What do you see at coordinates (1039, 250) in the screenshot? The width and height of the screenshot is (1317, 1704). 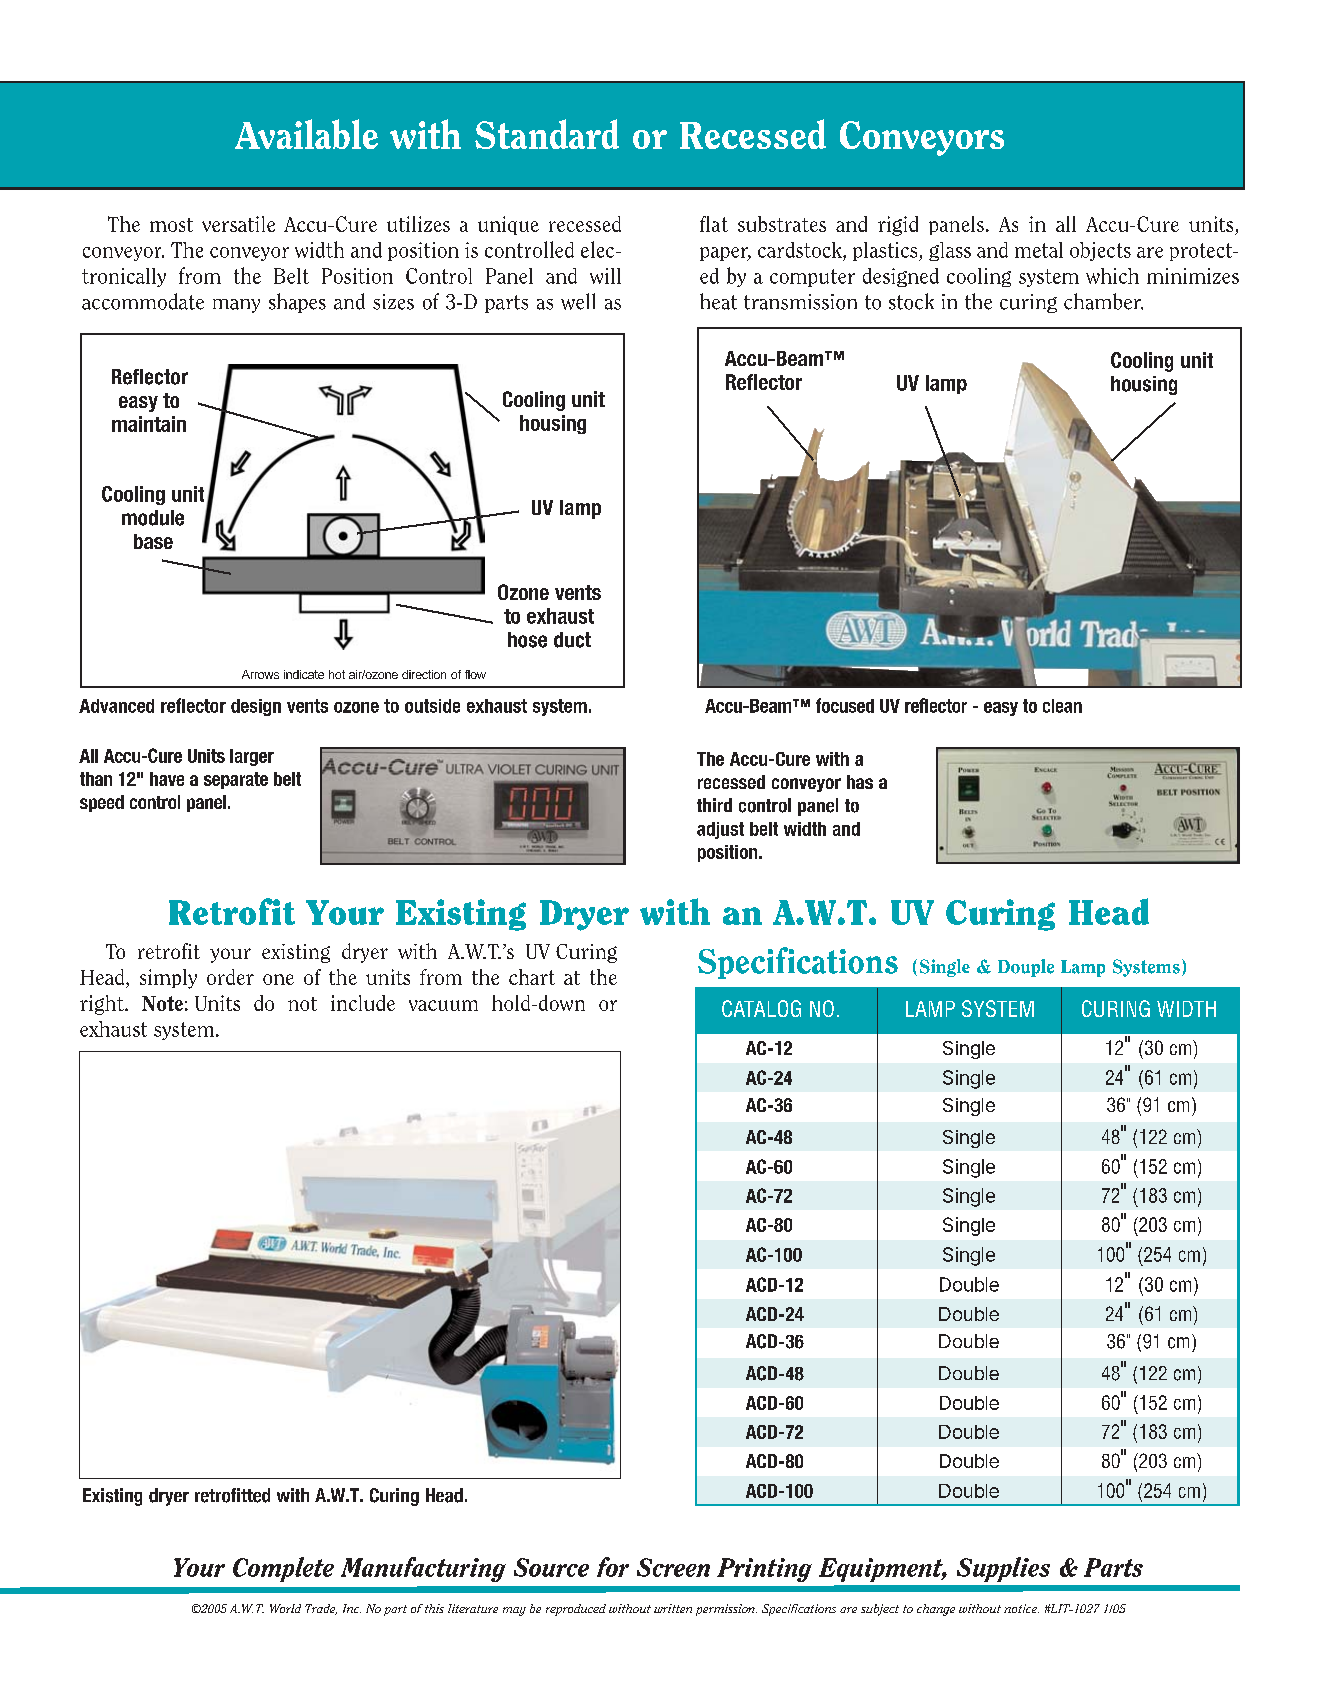 I see `metal` at bounding box center [1039, 250].
